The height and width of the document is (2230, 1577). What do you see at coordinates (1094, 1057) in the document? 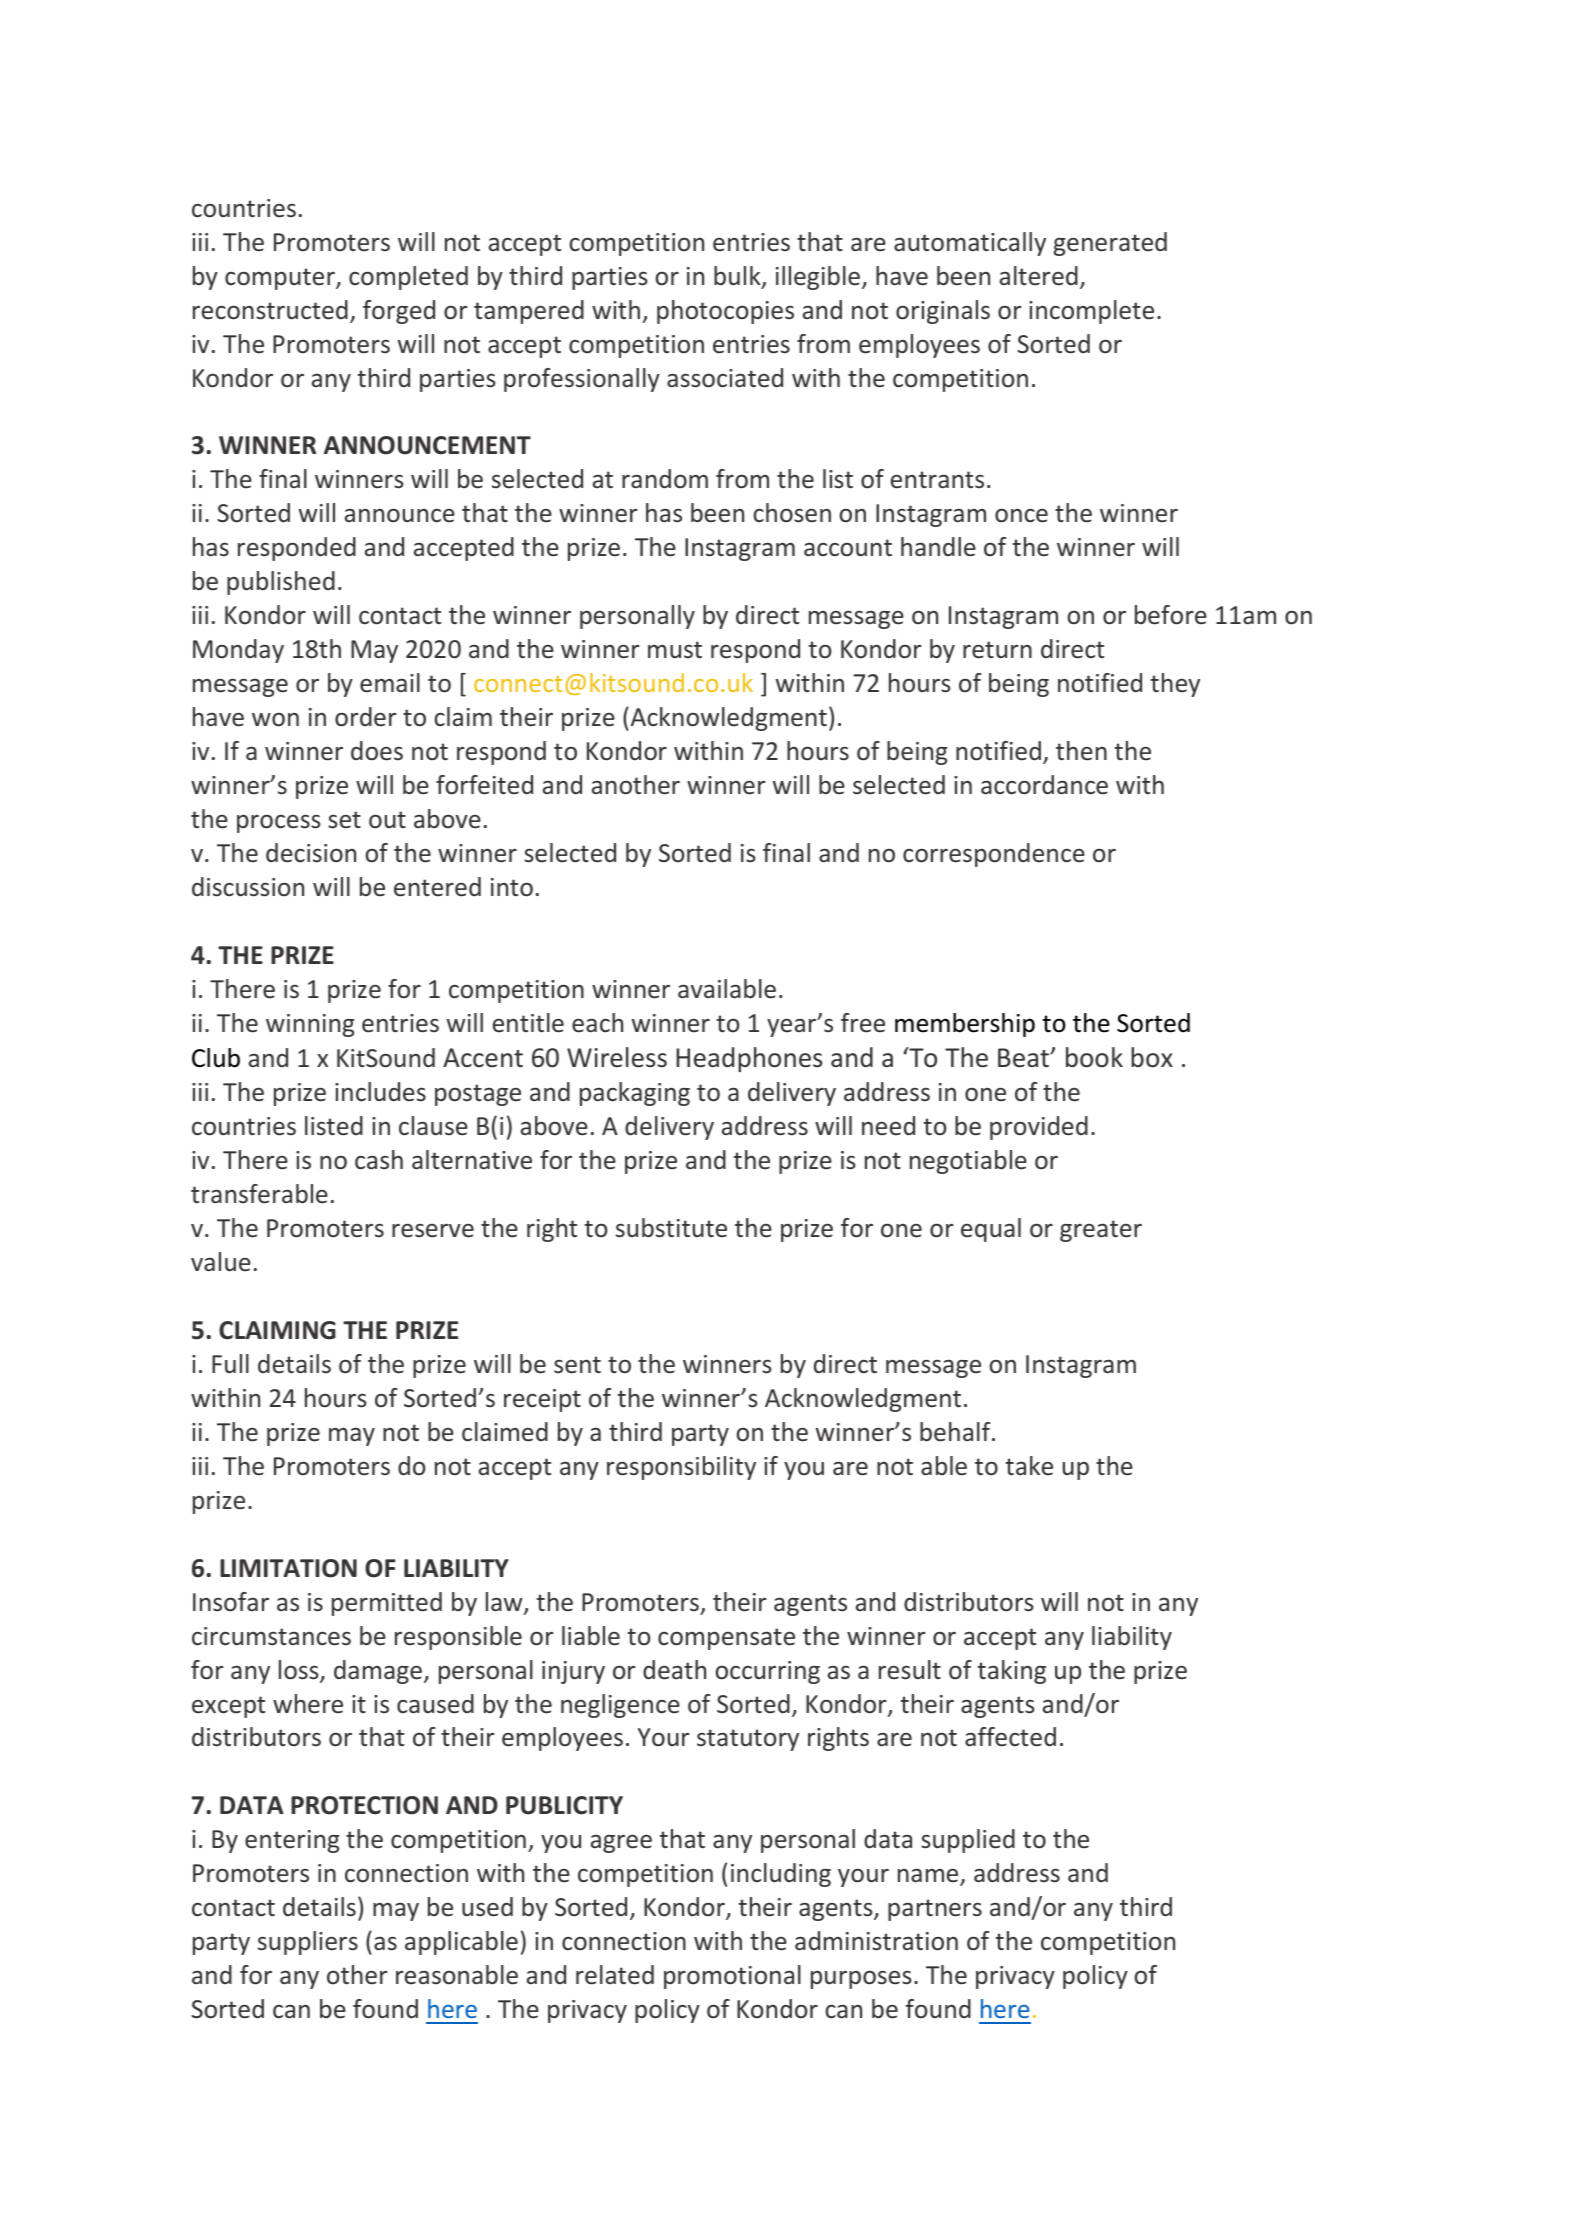
I see `book` at bounding box center [1094, 1057].
